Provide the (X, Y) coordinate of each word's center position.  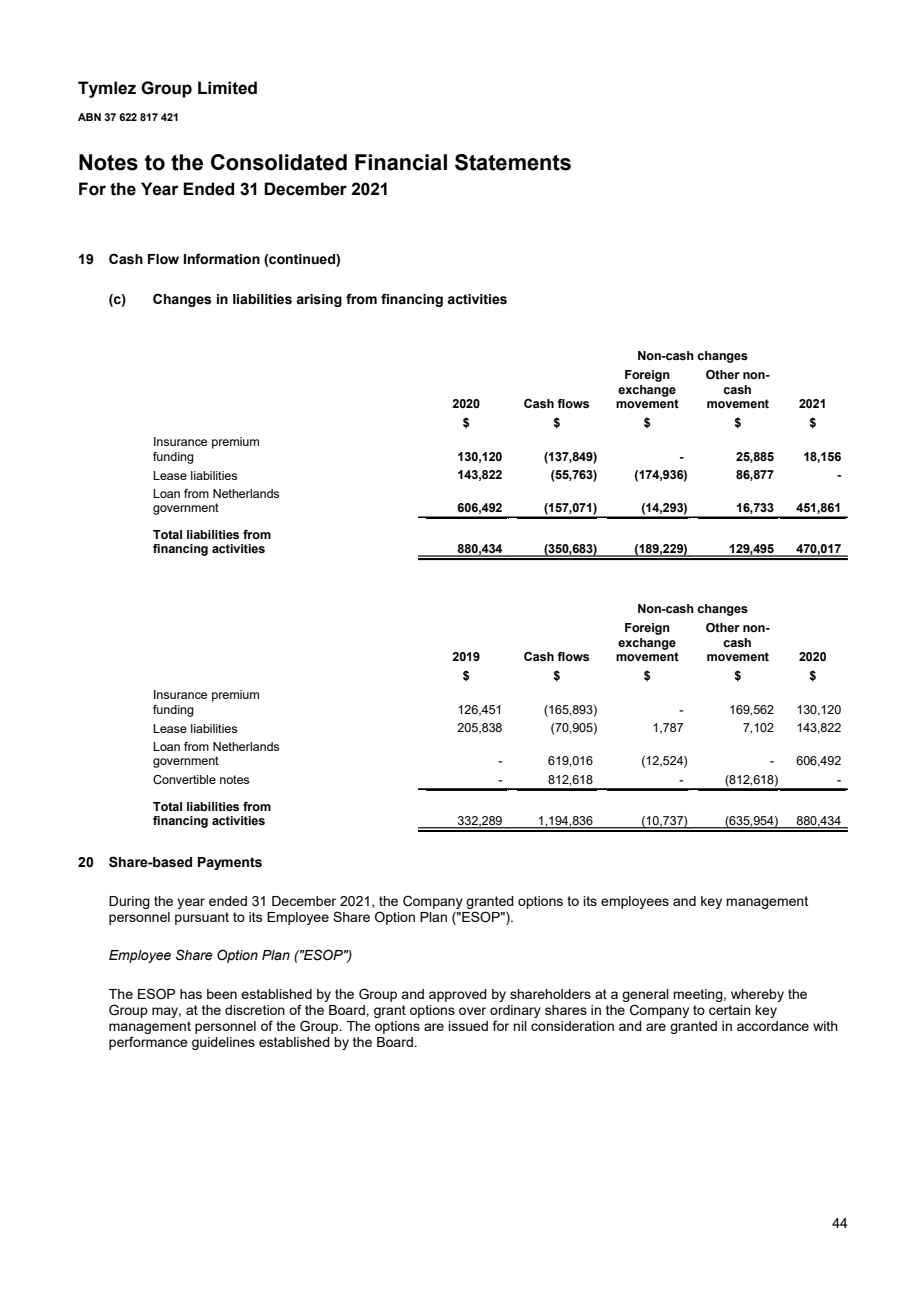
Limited (227, 88)
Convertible (184, 779)
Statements (513, 162)
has (191, 994)
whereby (757, 995)
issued (468, 1026)
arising (319, 300)
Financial (401, 162)
